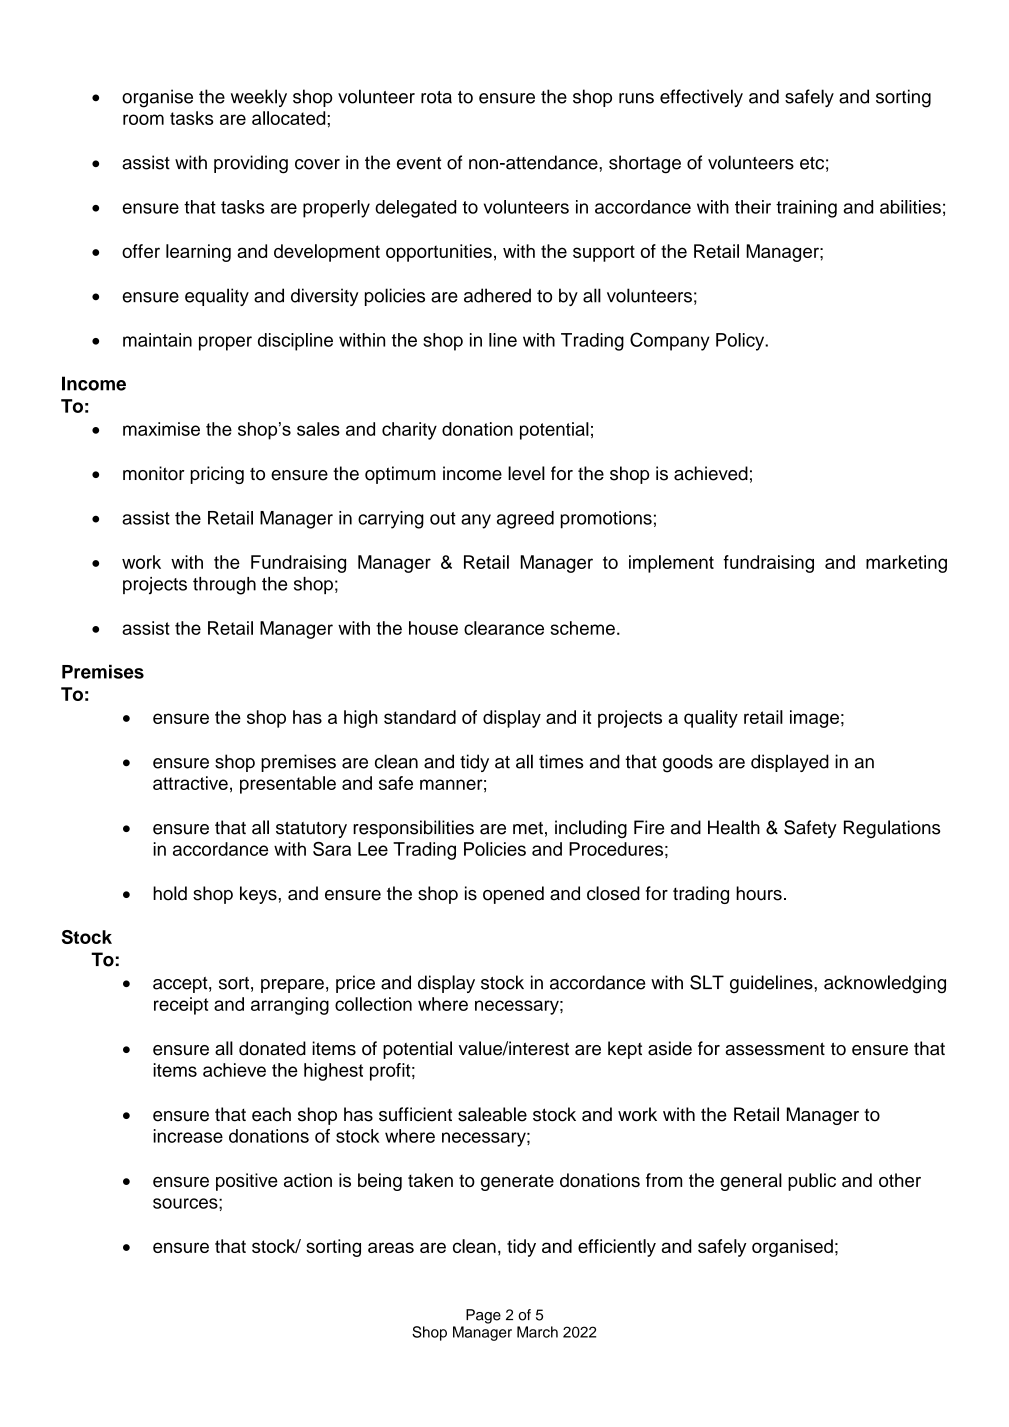 The height and width of the screenshot is (1427, 1009). I want to click on attractive, so click(190, 783).
